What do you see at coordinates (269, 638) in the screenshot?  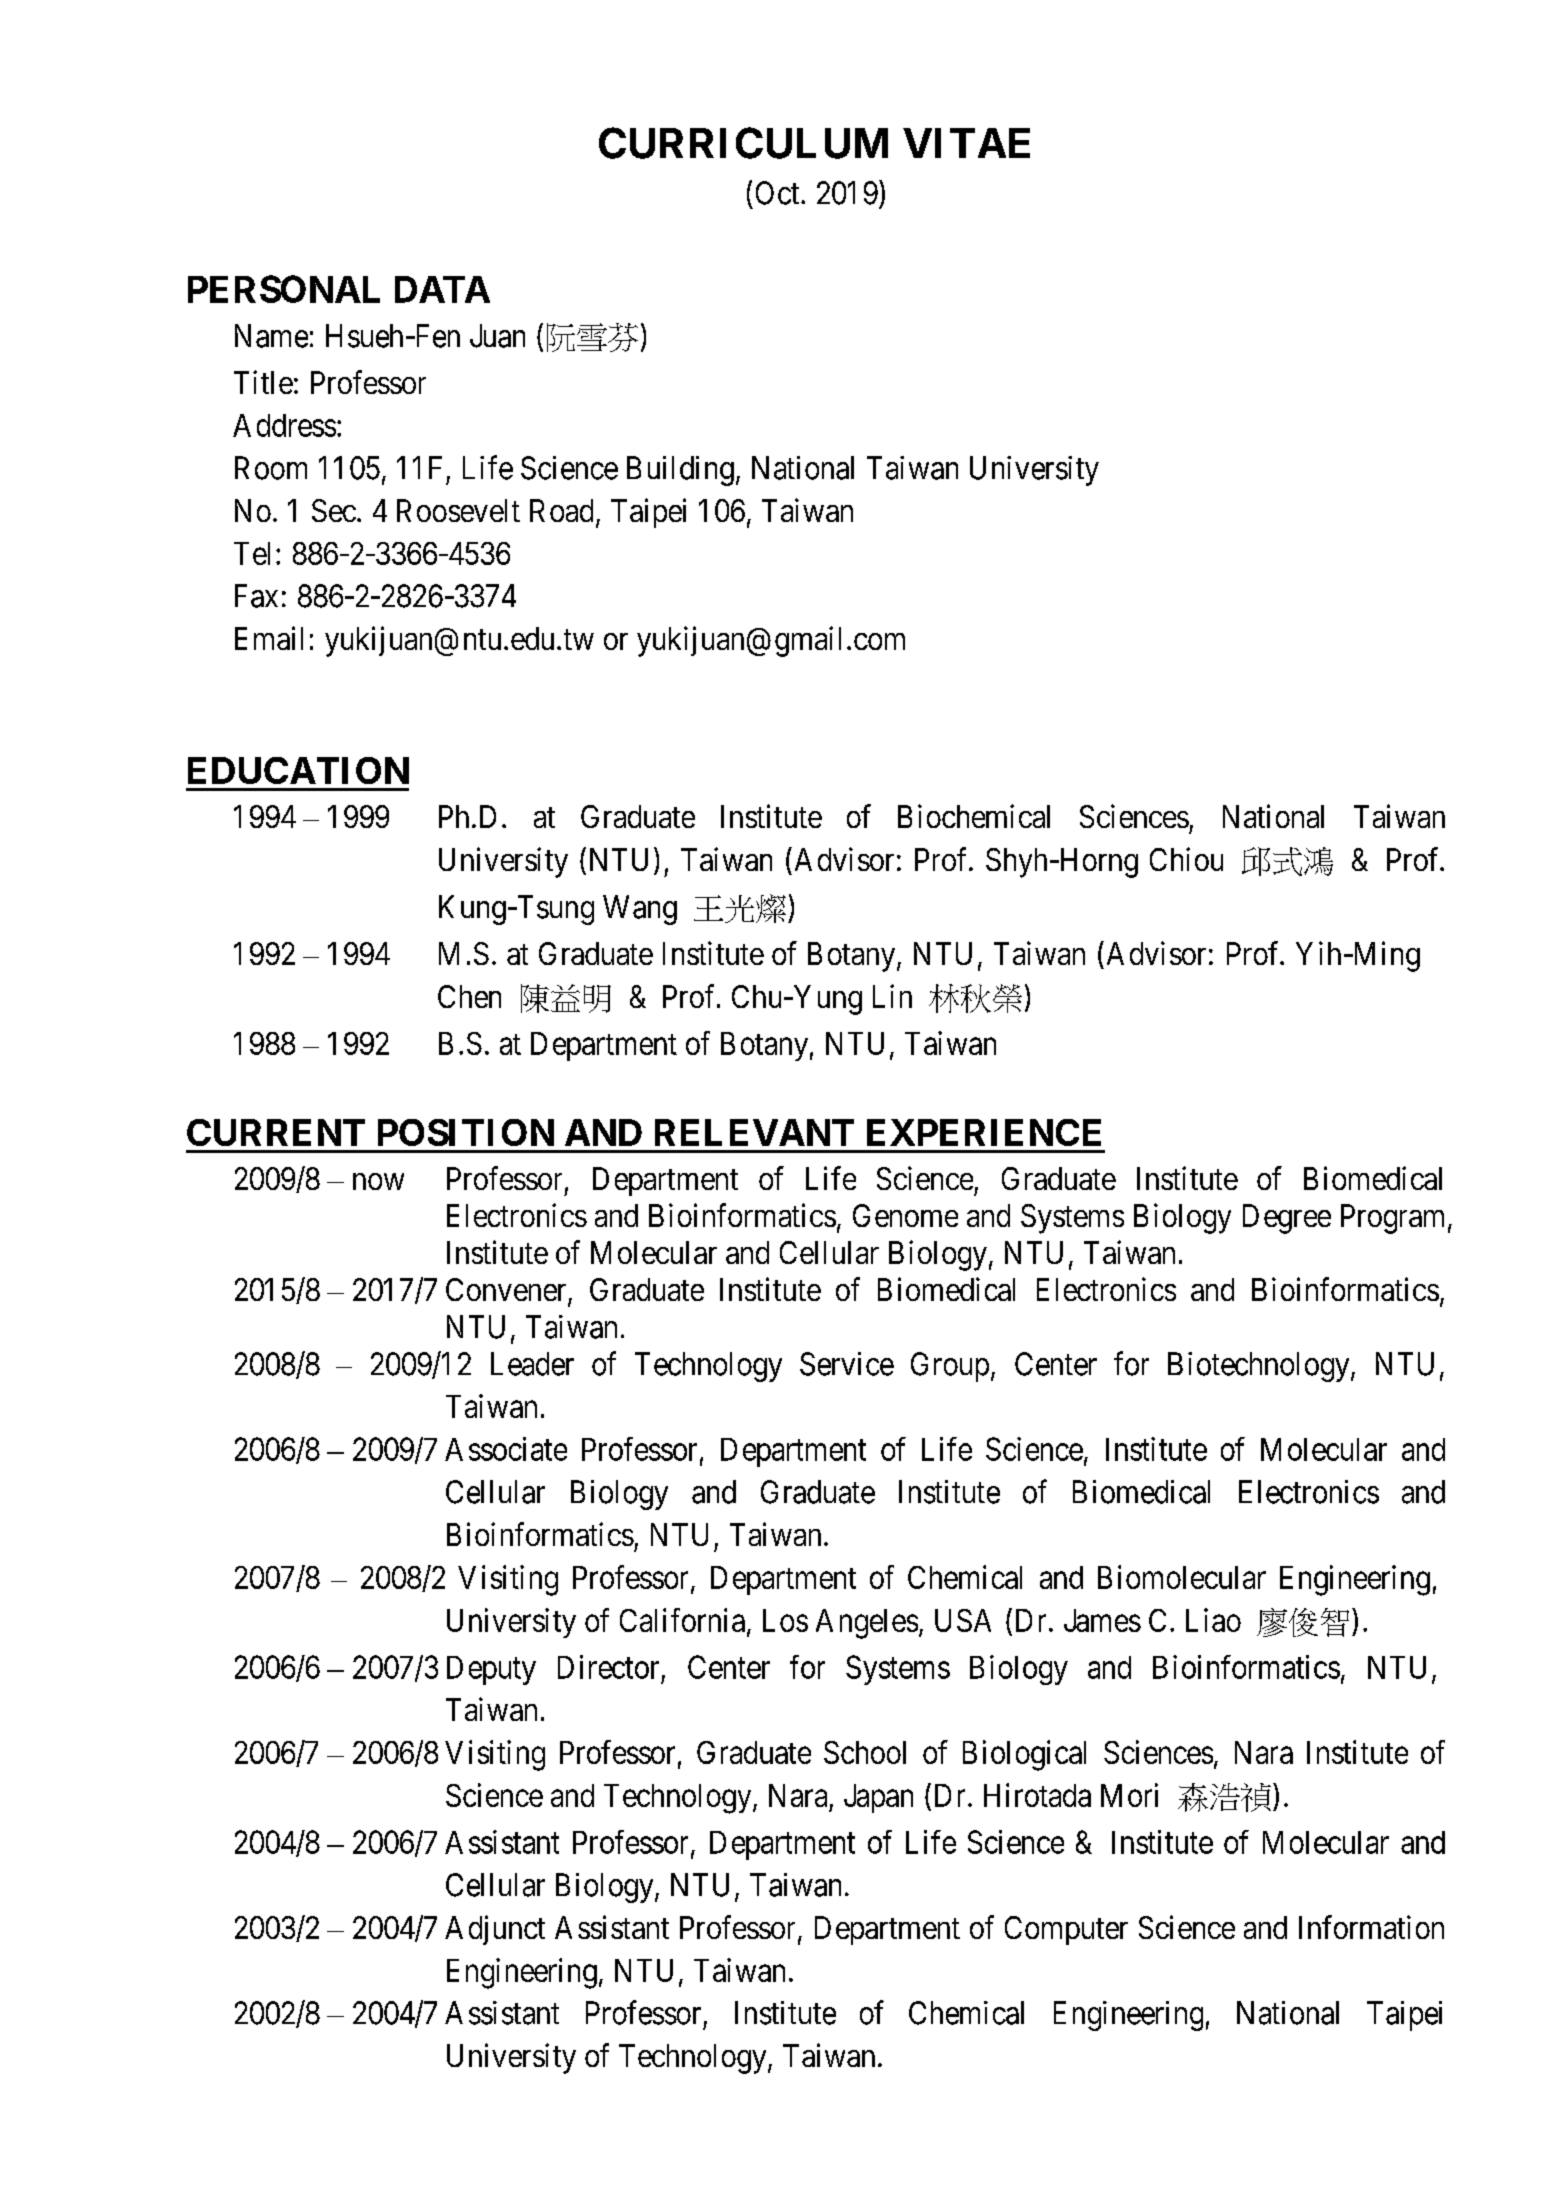 I see `Email` at bounding box center [269, 638].
